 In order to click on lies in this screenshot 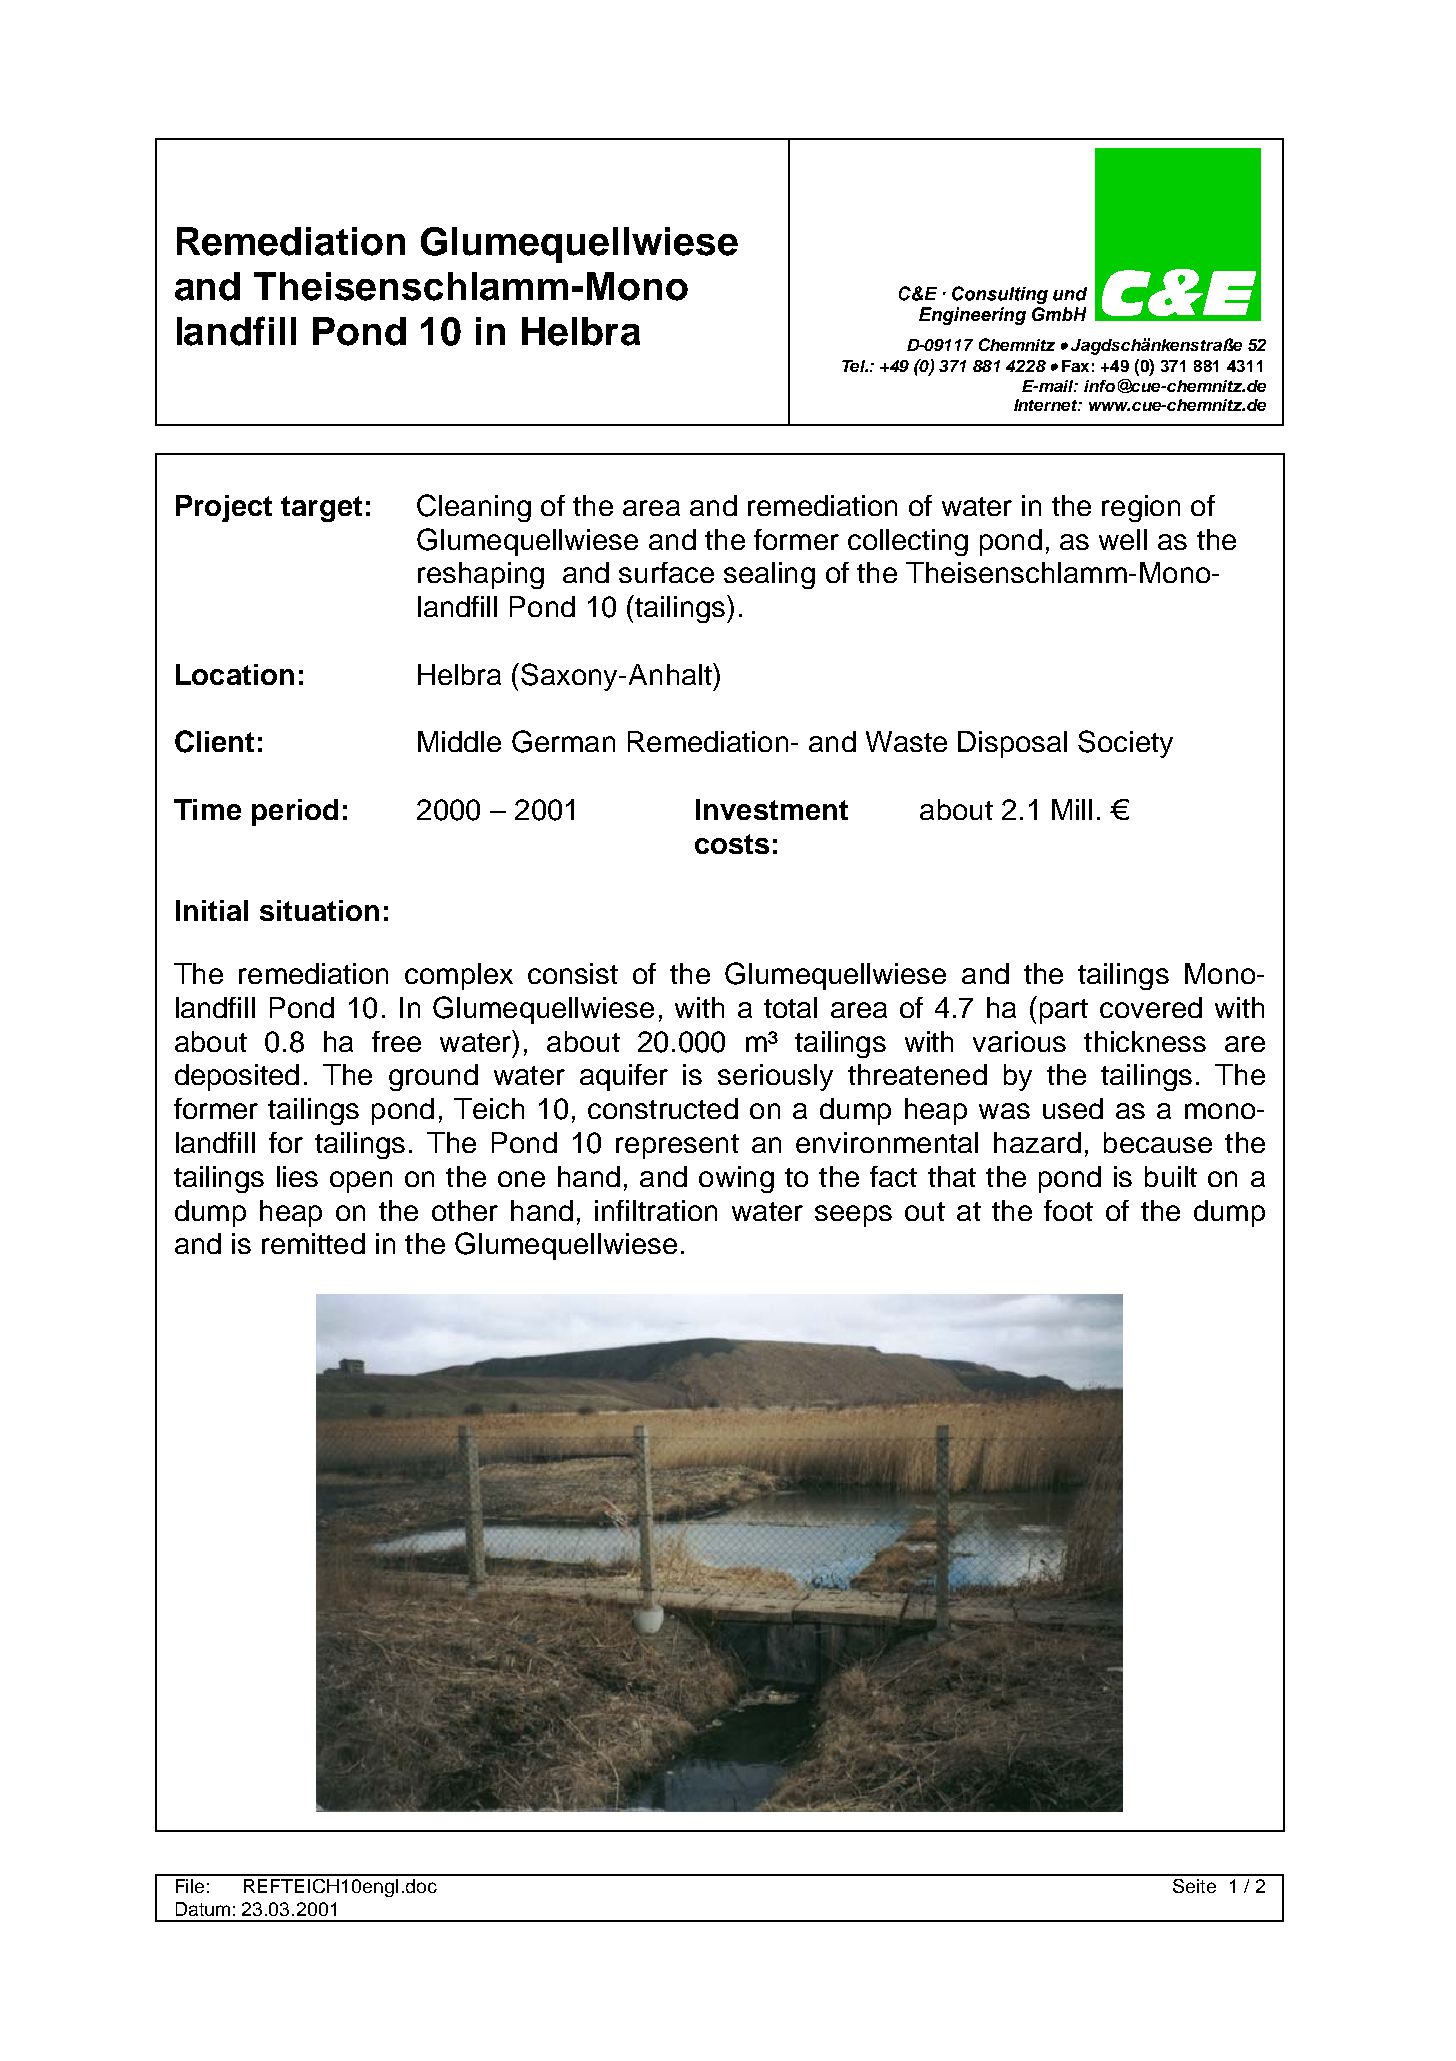, I will do `click(297, 1176)`.
